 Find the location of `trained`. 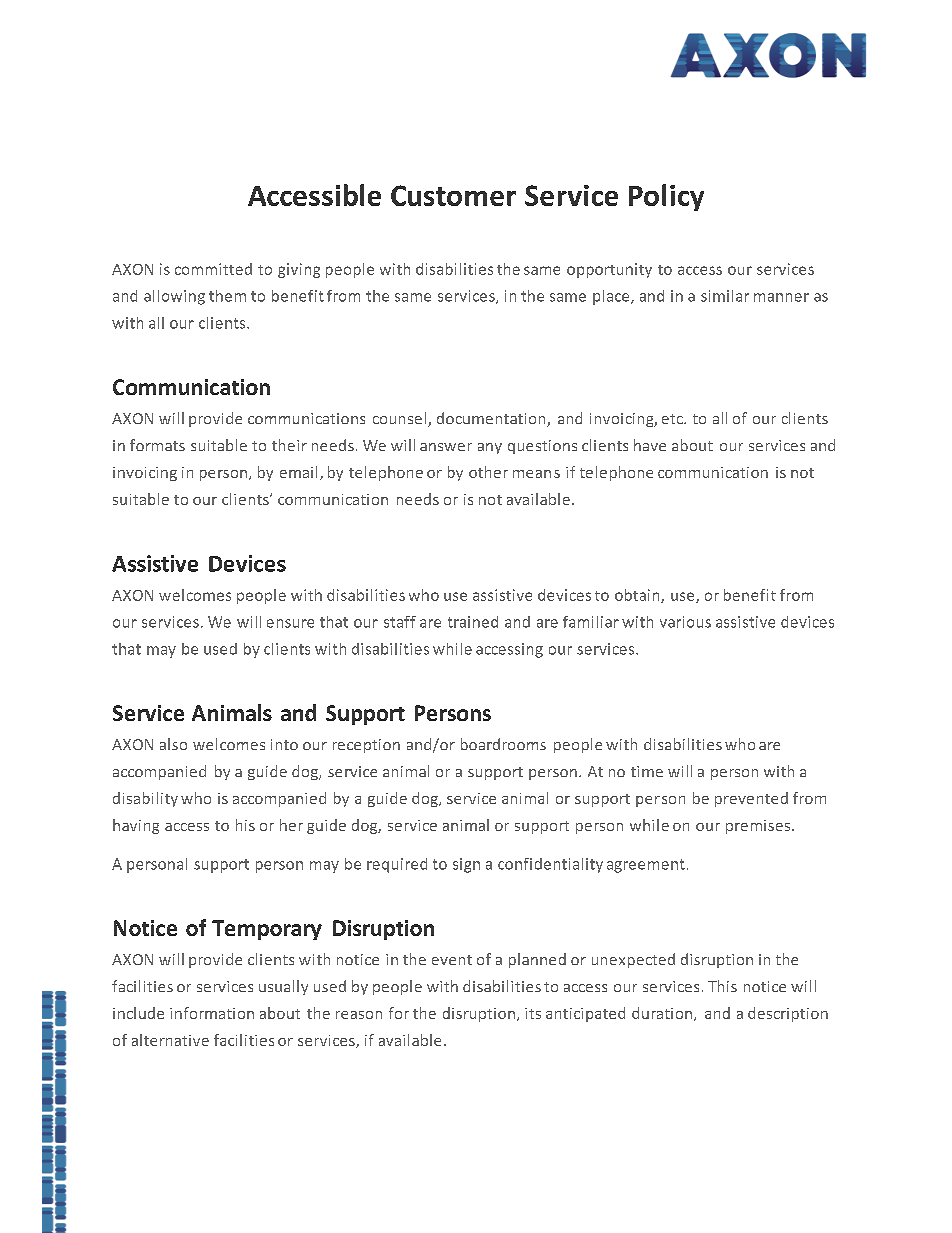

trained is located at coordinates (473, 622).
